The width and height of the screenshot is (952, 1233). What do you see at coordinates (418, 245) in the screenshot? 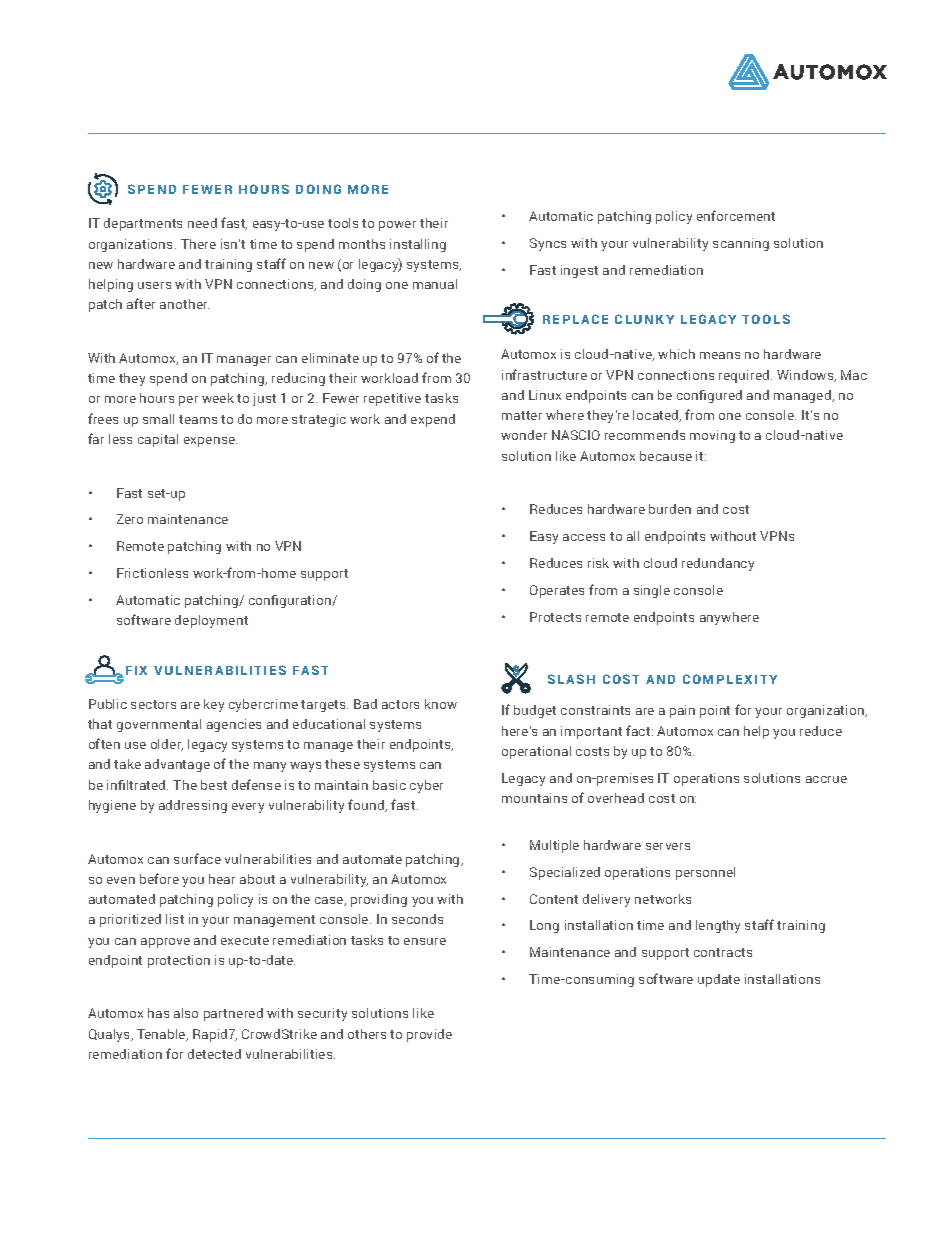
I see `installing` at bounding box center [418, 245].
